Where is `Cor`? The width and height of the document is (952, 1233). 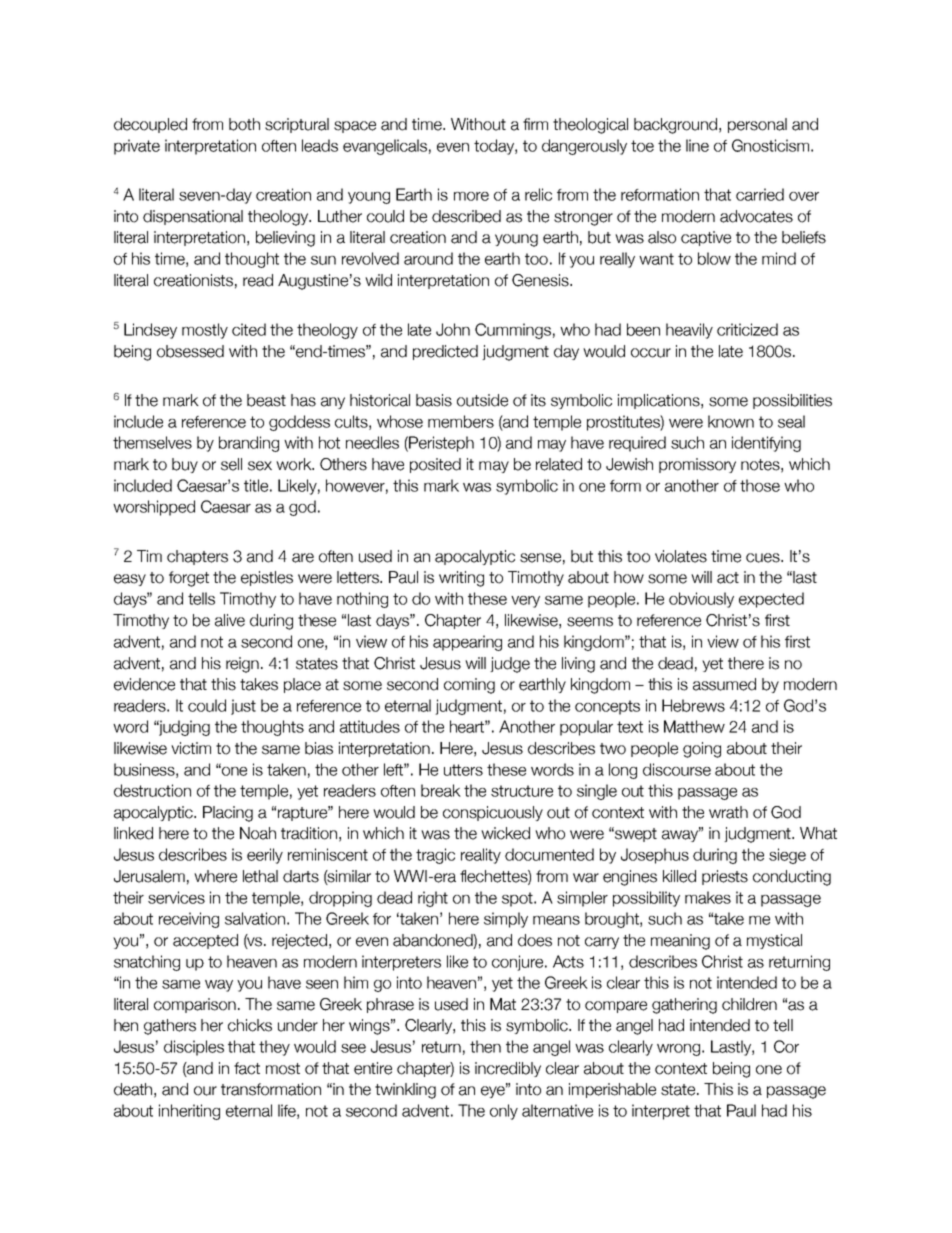 Cor is located at coordinates (786, 1046).
